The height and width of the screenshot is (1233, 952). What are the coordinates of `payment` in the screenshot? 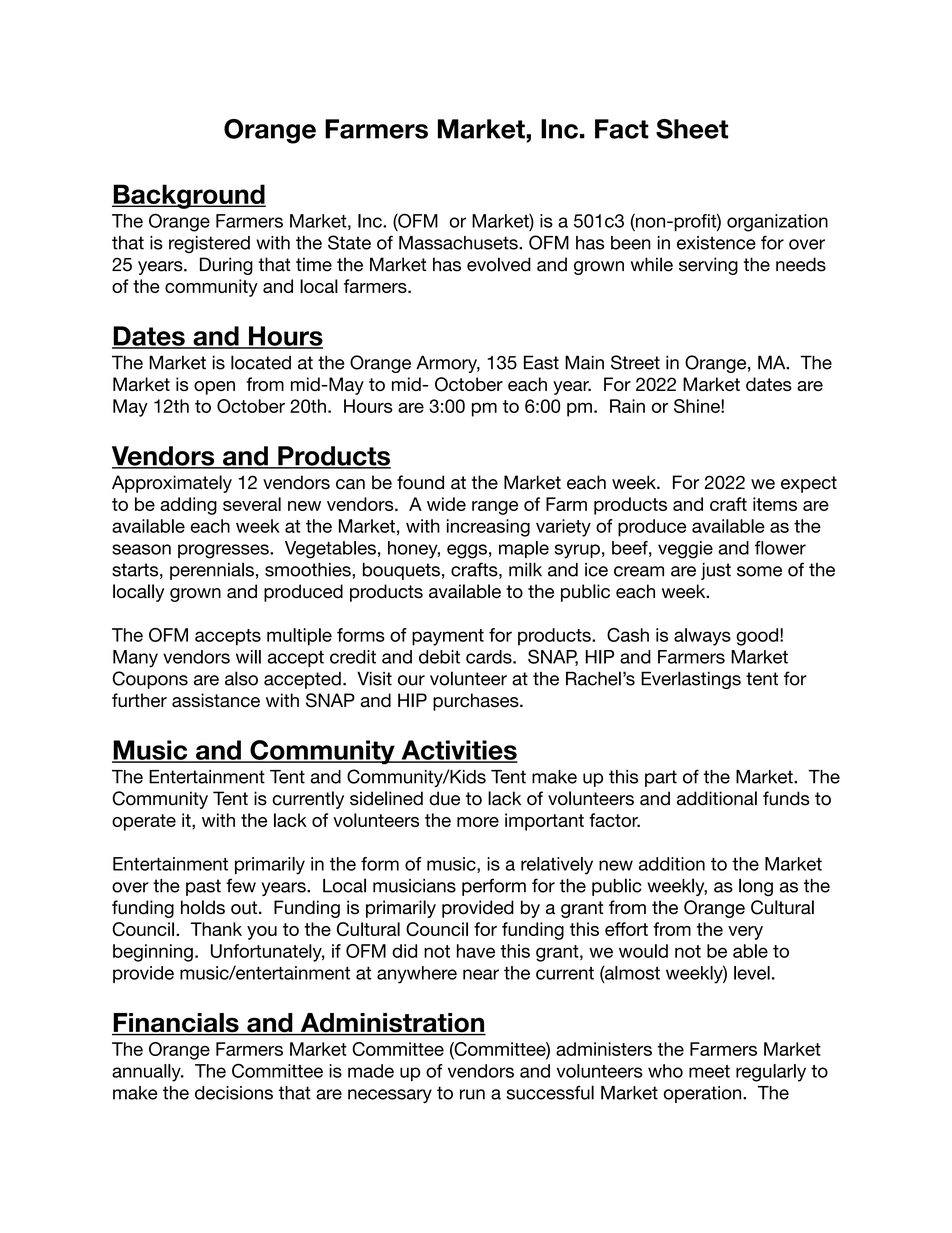 It's located at (448, 637).
